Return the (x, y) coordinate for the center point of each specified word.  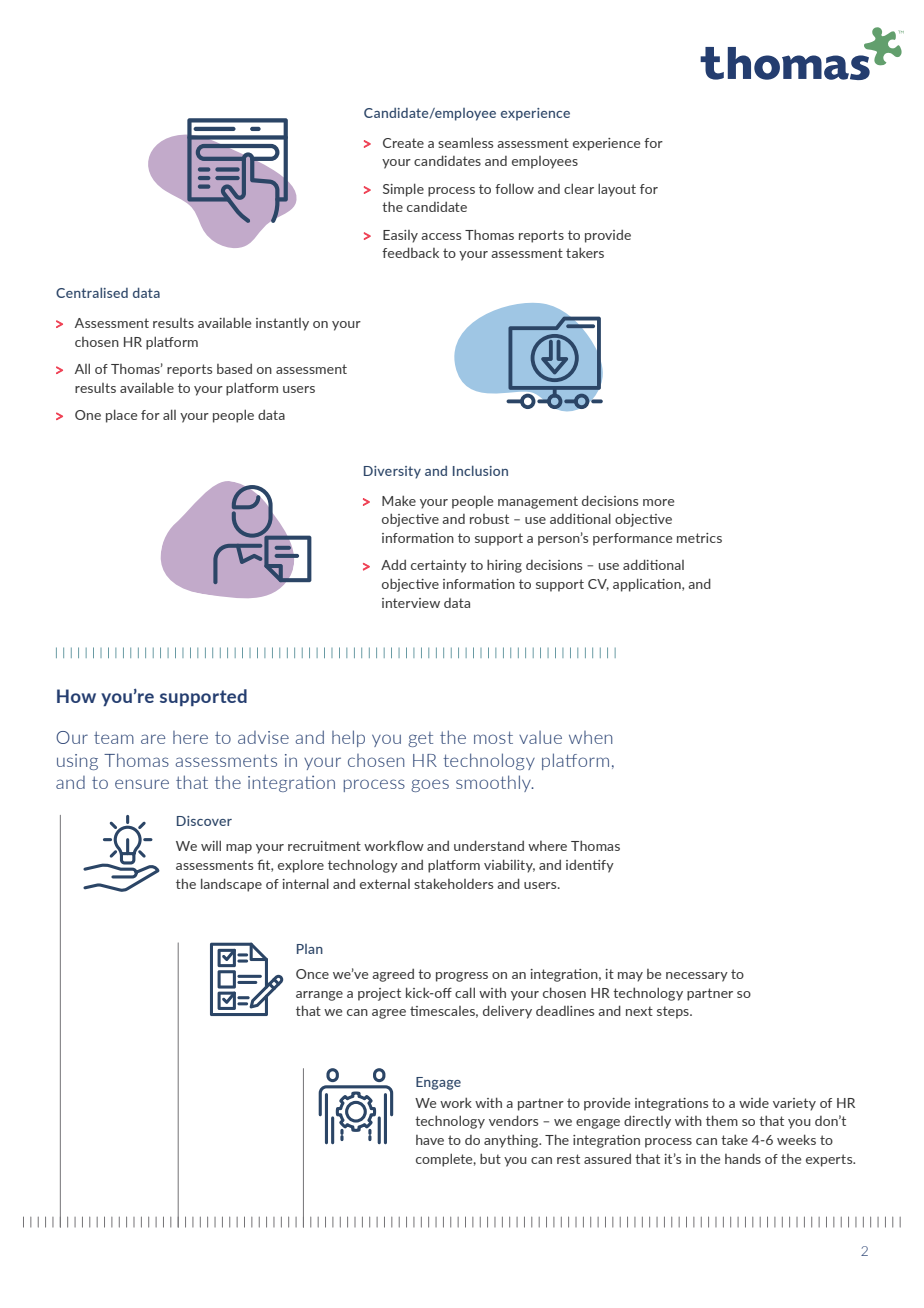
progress (462, 977)
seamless (465, 142)
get (420, 739)
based (234, 369)
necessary (697, 977)
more (658, 502)
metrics (699, 538)
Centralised (92, 292)
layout (617, 190)
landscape (231, 885)
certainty (439, 566)
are (153, 739)
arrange (319, 996)
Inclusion (480, 470)
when (590, 737)
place (121, 416)
